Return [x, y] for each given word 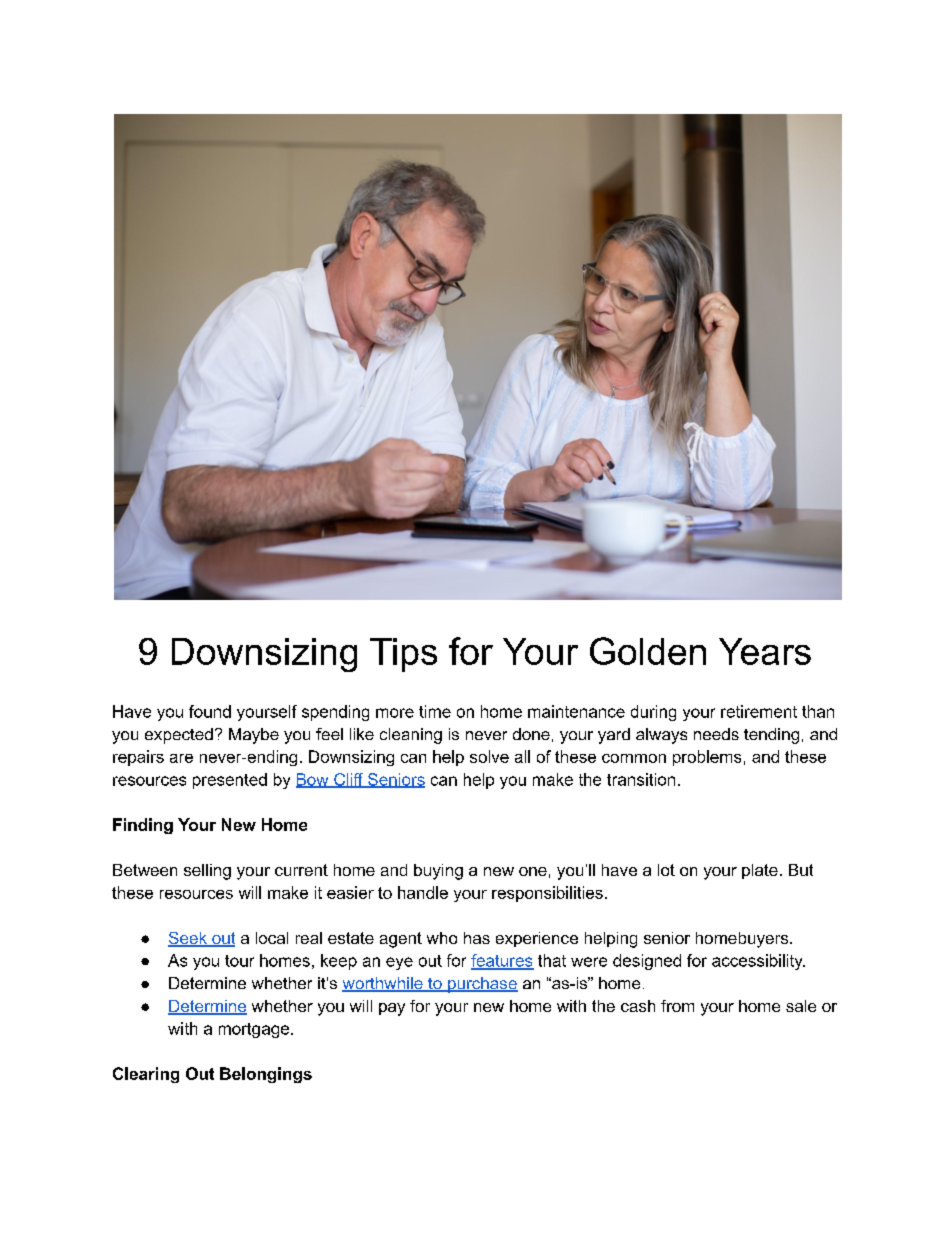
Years [765, 651]
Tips [403, 655]
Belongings [266, 1075]
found [210, 711]
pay [392, 1009]
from [677, 1006]
